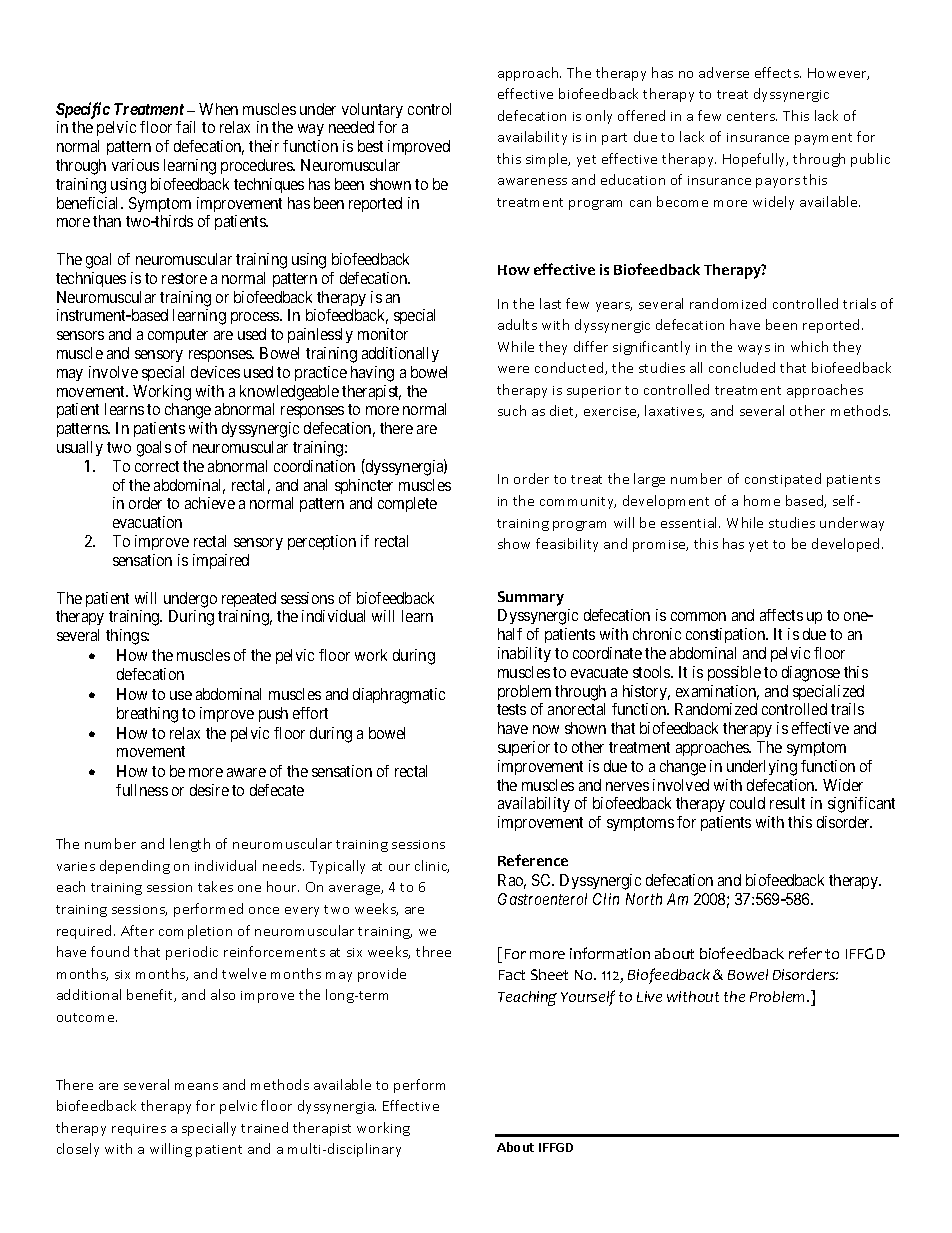  What do you see at coordinates (531, 598) in the screenshot?
I see `Summary` at bounding box center [531, 598].
